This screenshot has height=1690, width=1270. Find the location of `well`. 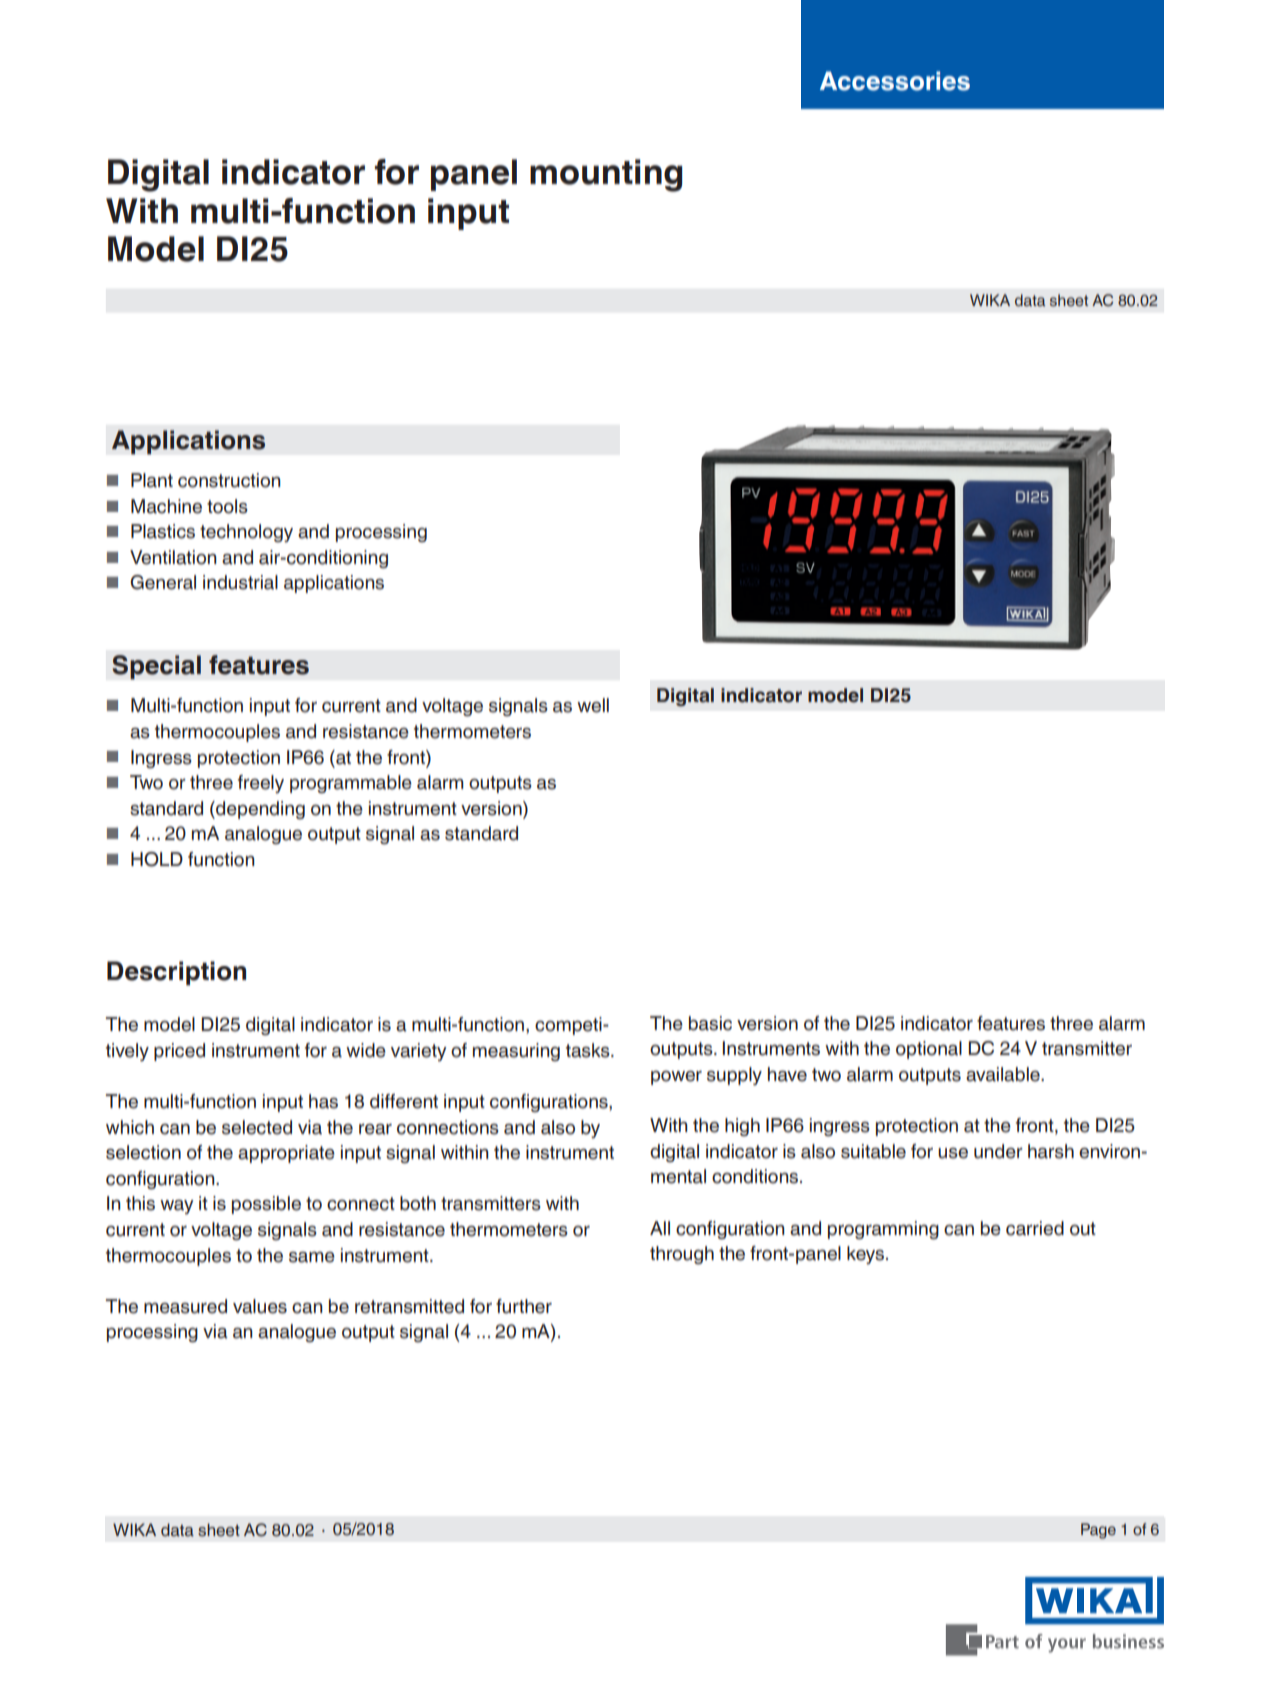

well is located at coordinates (593, 705).
